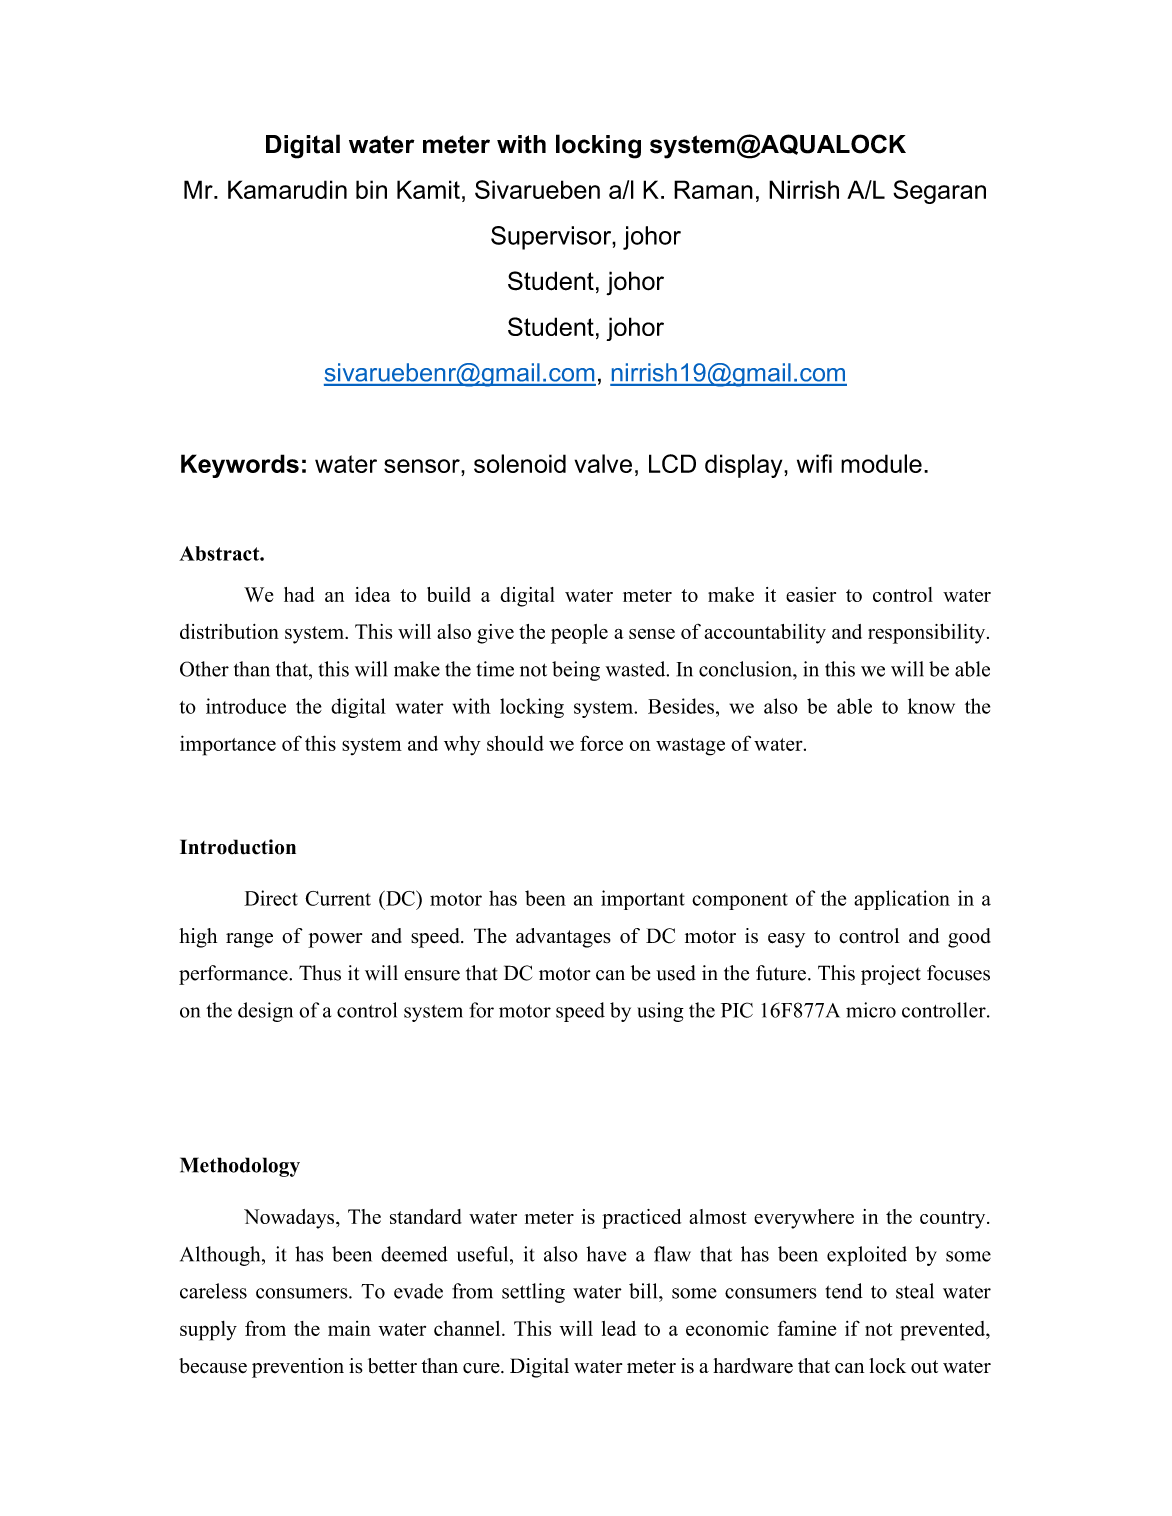  Describe the element at coordinates (871, 1010) in the page. I see `micro` at that location.
